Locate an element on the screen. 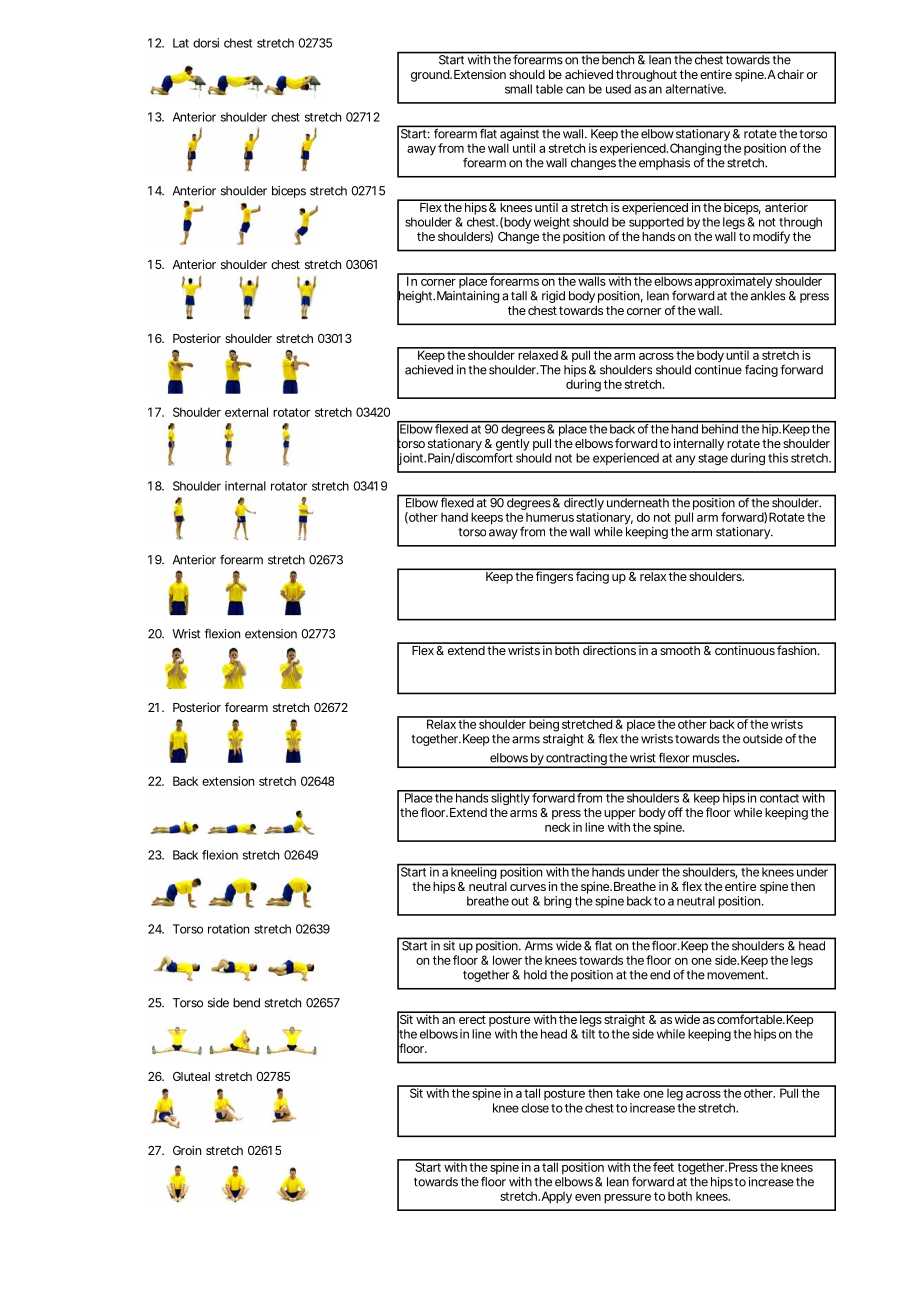  alternative is located at coordinates (696, 89).
